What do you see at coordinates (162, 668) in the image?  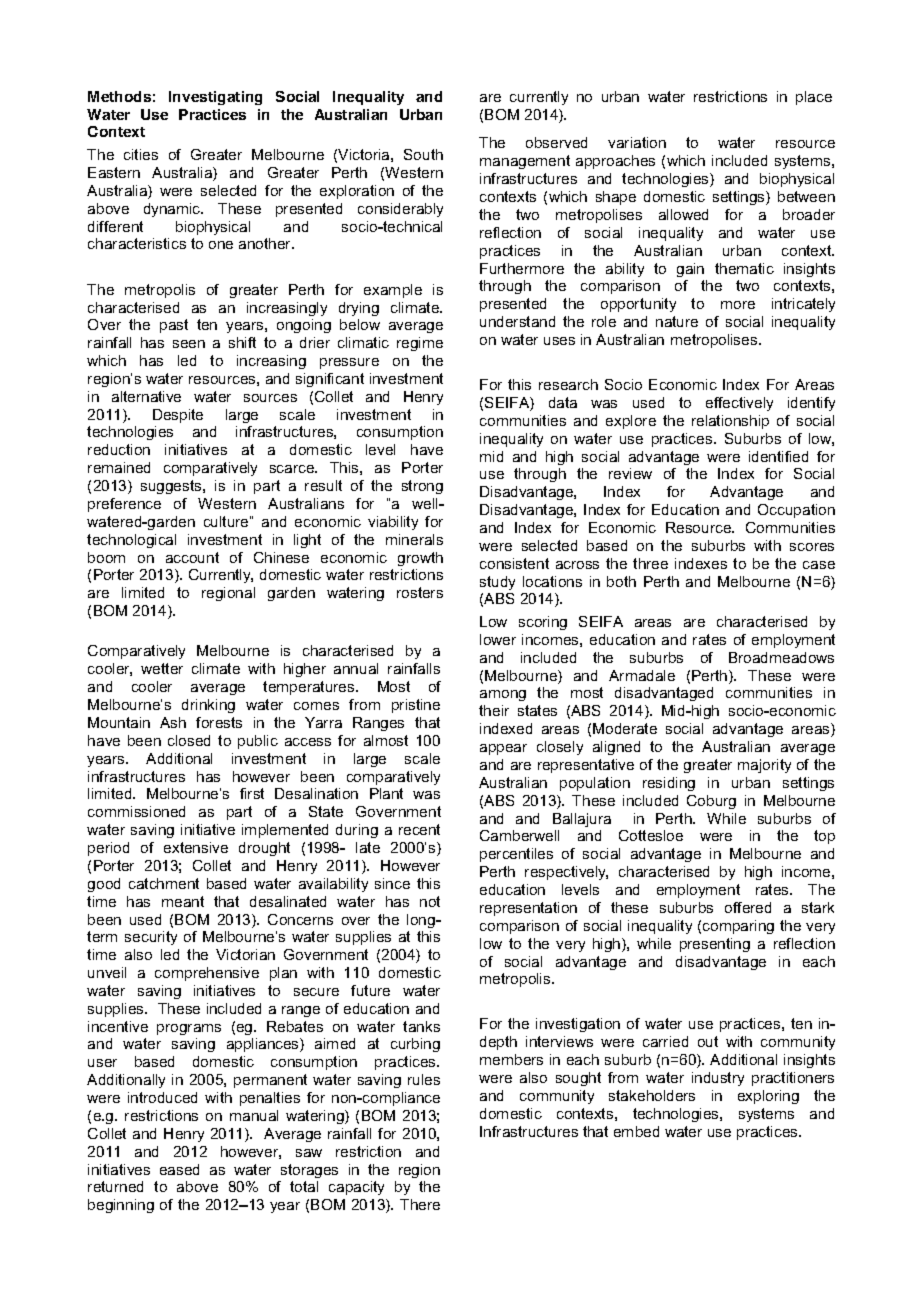 I see `wetter` at bounding box center [162, 668].
